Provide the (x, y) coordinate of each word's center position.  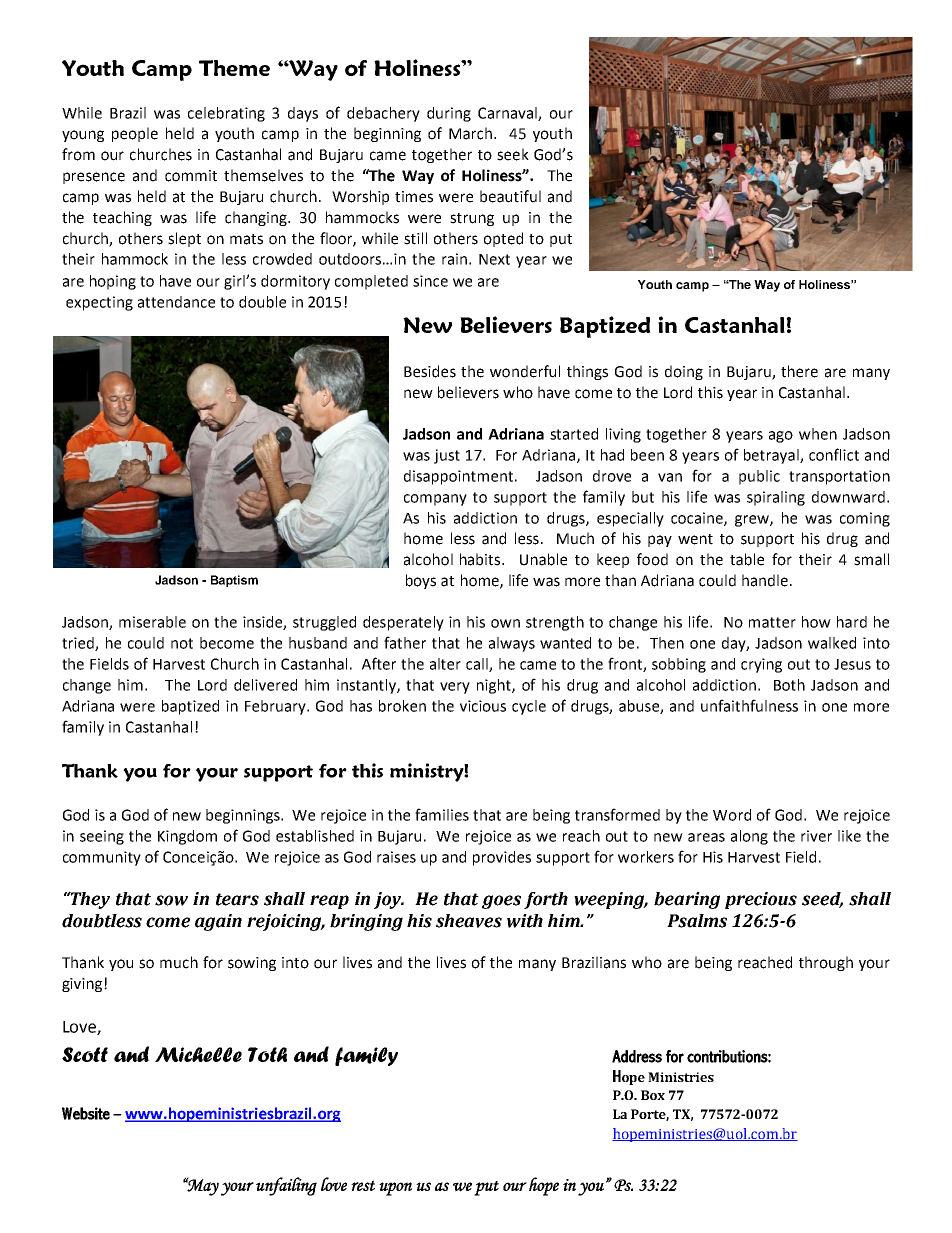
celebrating (226, 114)
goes (501, 902)
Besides (430, 371)
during (449, 114)
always (512, 644)
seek (513, 154)
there (799, 371)
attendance (176, 302)
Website (86, 1113)
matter (772, 622)
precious (761, 900)
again (218, 922)
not (182, 643)
